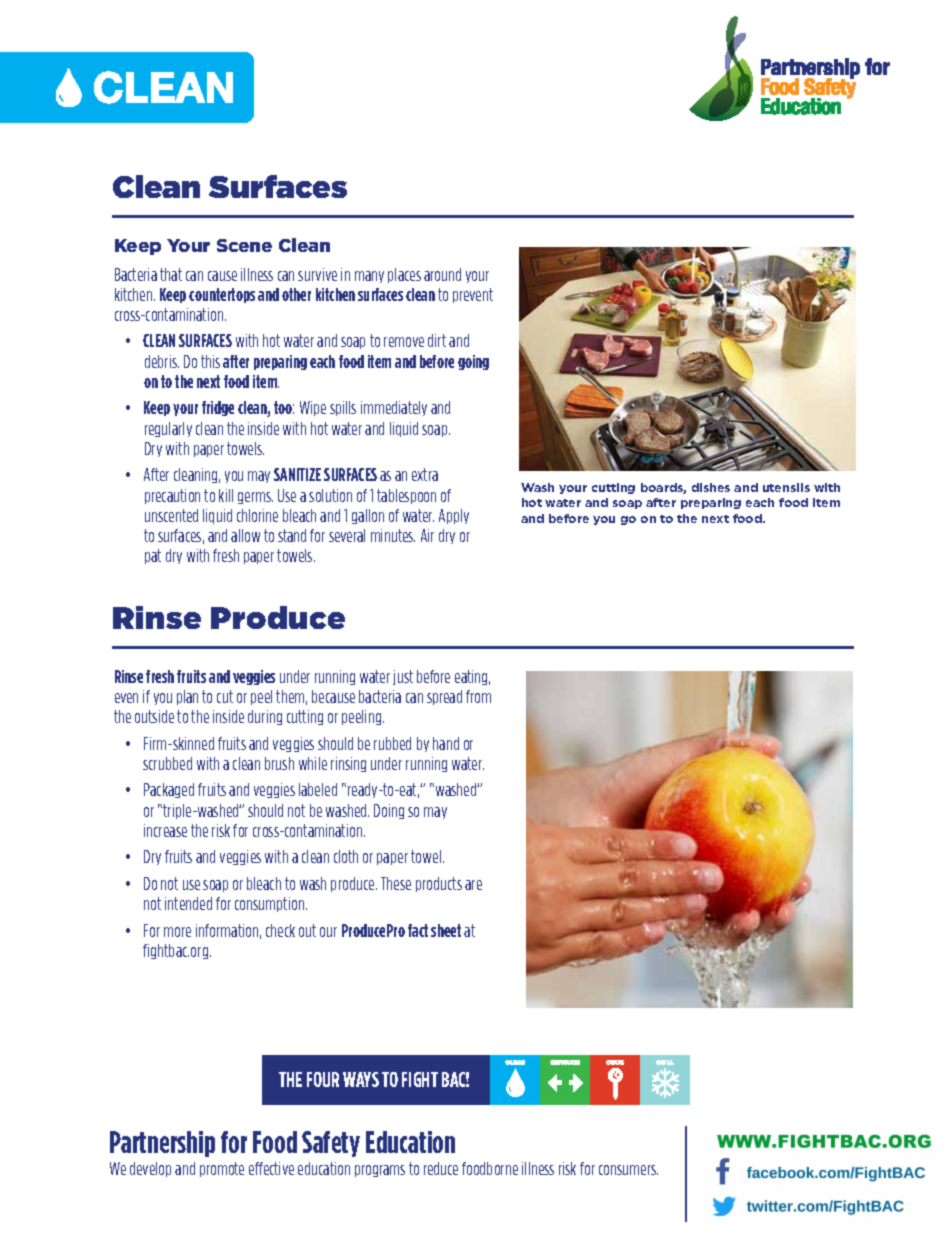 Image resolution: width=952 pixels, height=1233 pixels. I want to click on allow, so click(245, 535).
